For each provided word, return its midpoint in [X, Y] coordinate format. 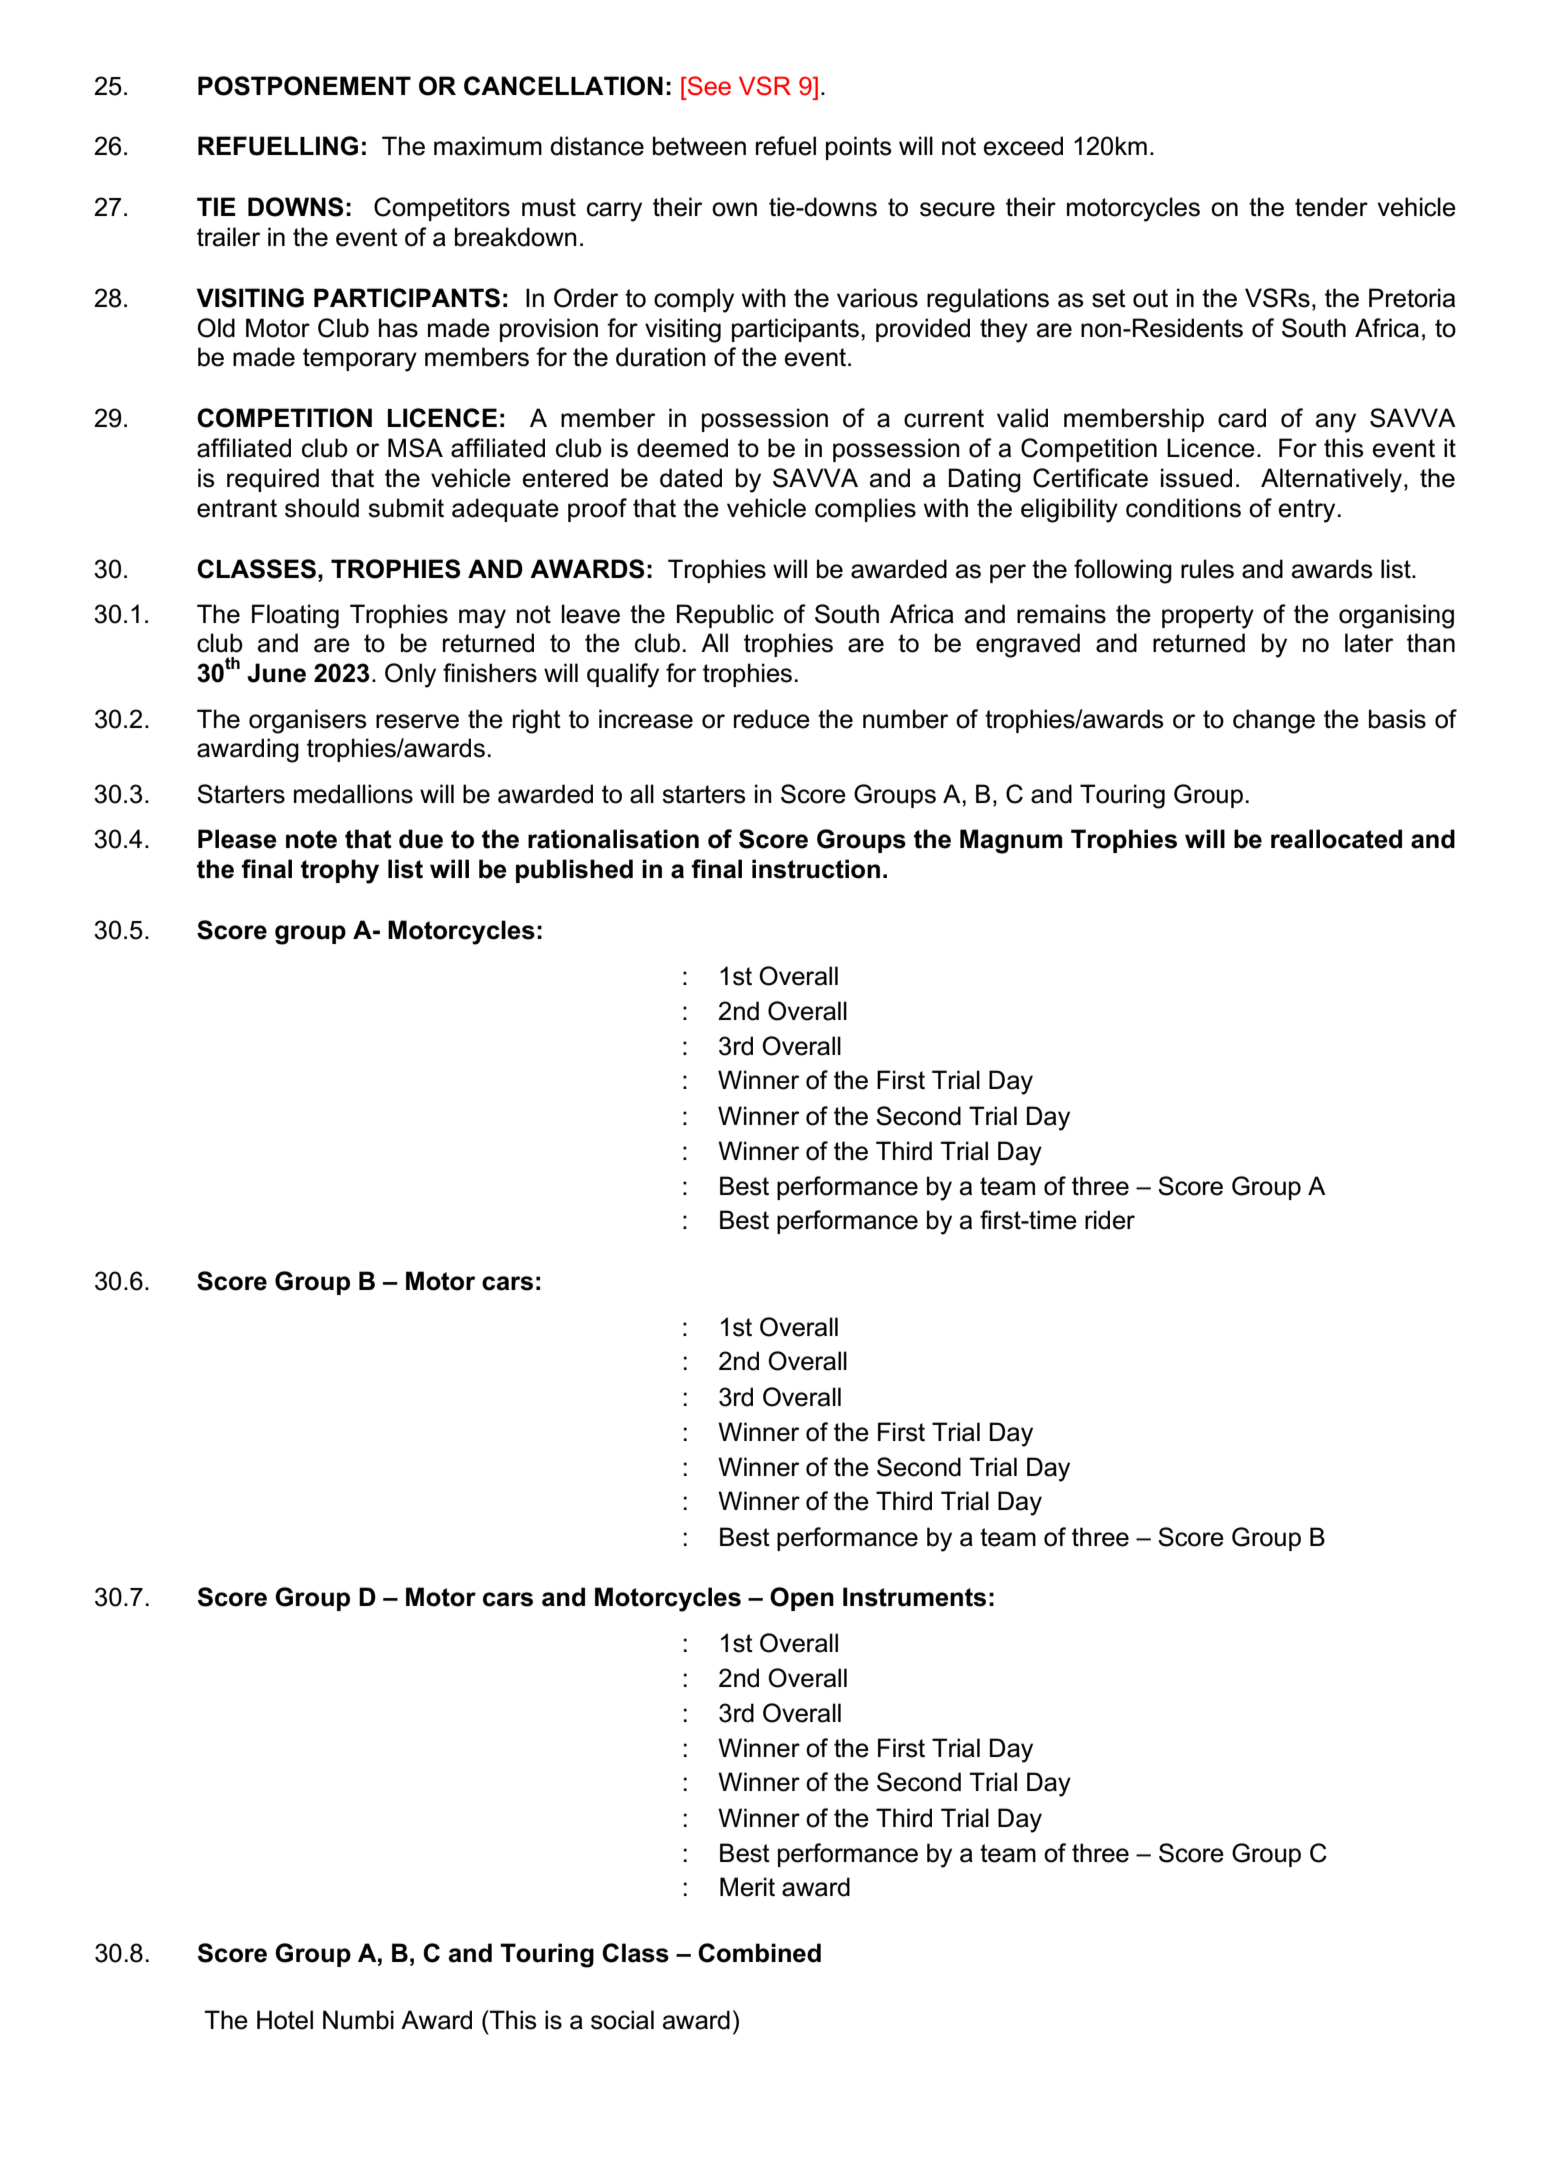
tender [1331, 207]
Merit [747, 1887]
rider [1110, 1220]
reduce [772, 719]
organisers [307, 721]
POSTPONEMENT [304, 86]
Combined [759, 1953]
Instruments [914, 1597]
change [1274, 721]
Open [802, 1599]
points [858, 148]
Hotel [285, 2020]
